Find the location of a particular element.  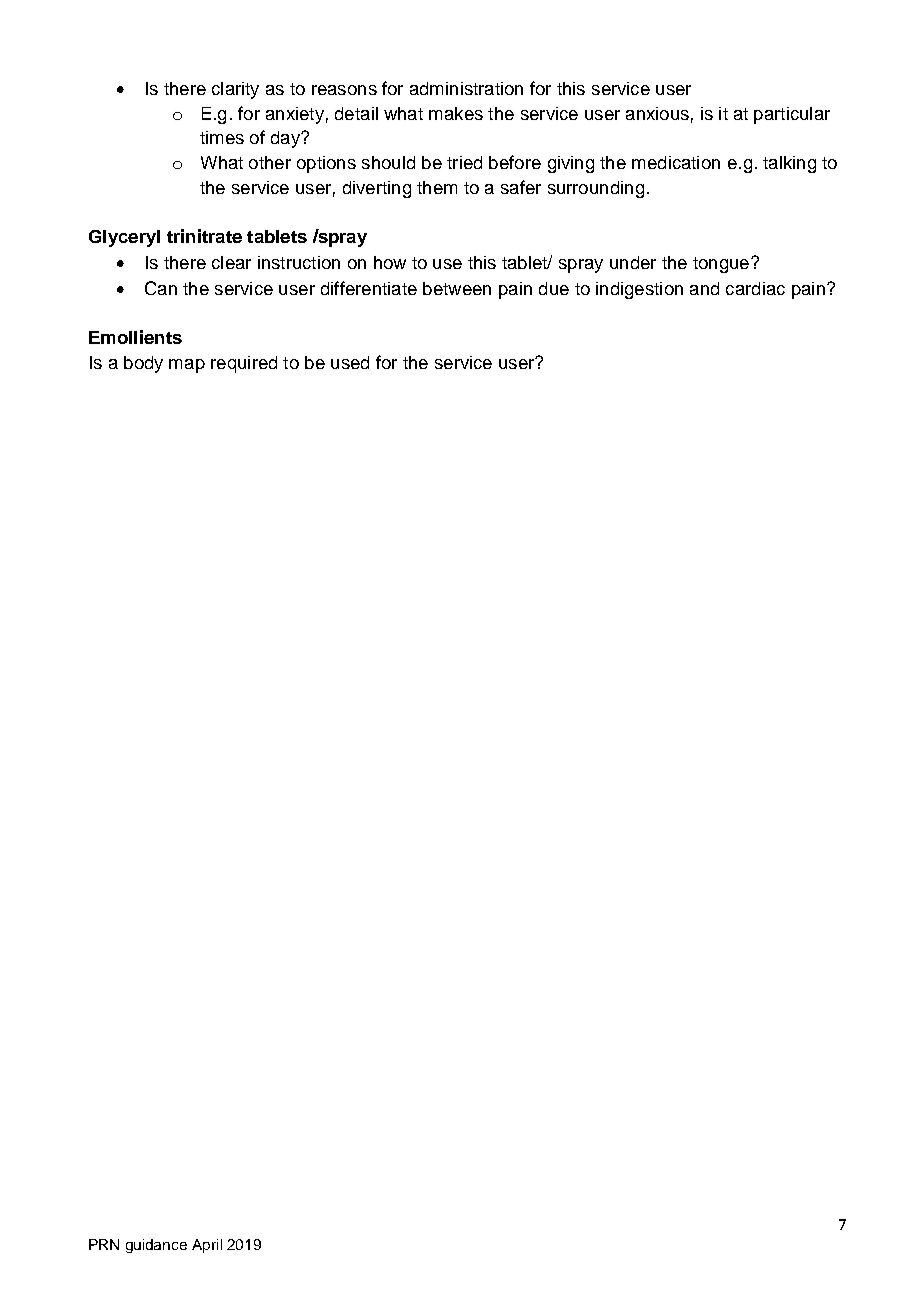

used is located at coordinates (350, 362).
